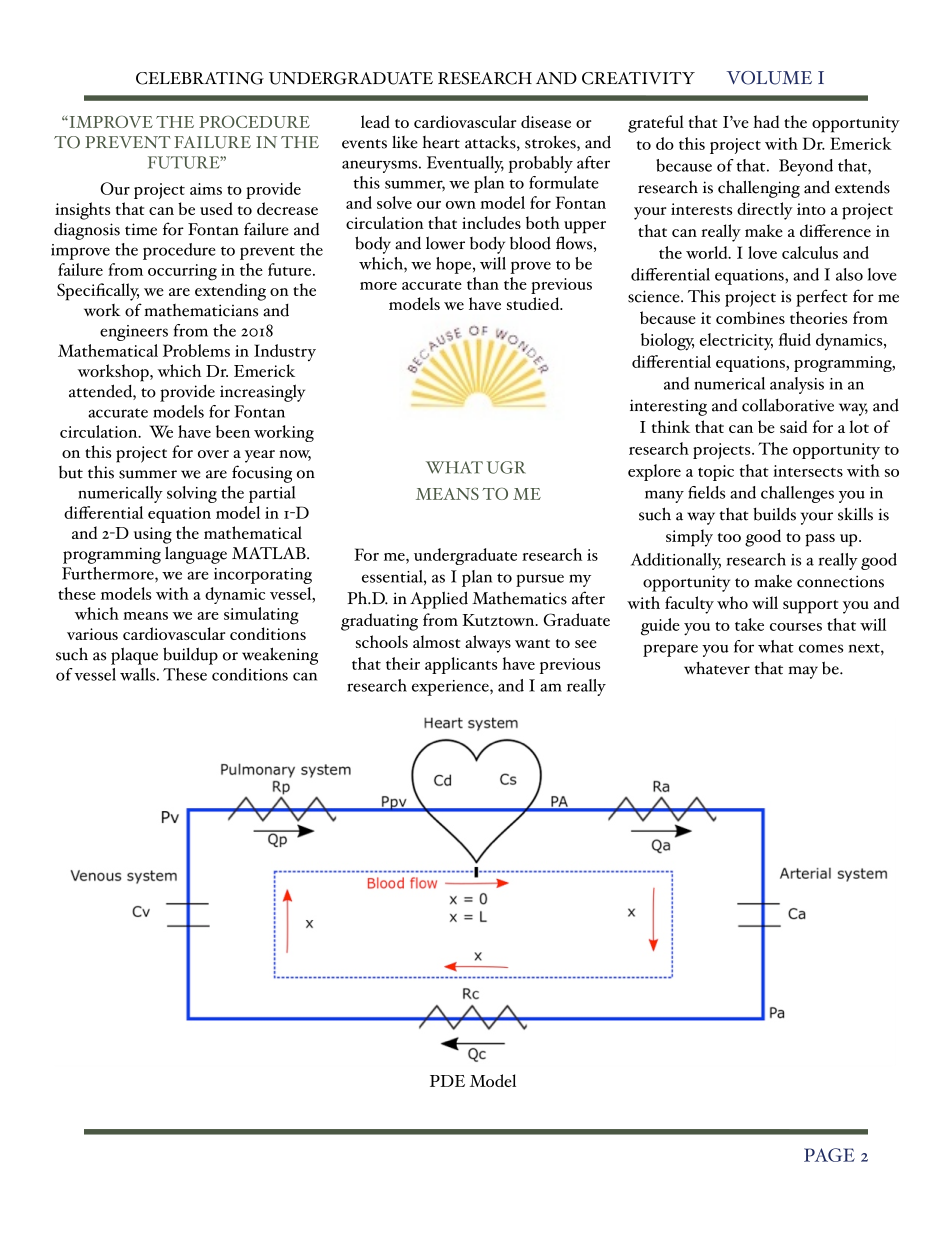  What do you see at coordinates (200, 78) in the document?
I see `CELEBRATING` at bounding box center [200, 78].
